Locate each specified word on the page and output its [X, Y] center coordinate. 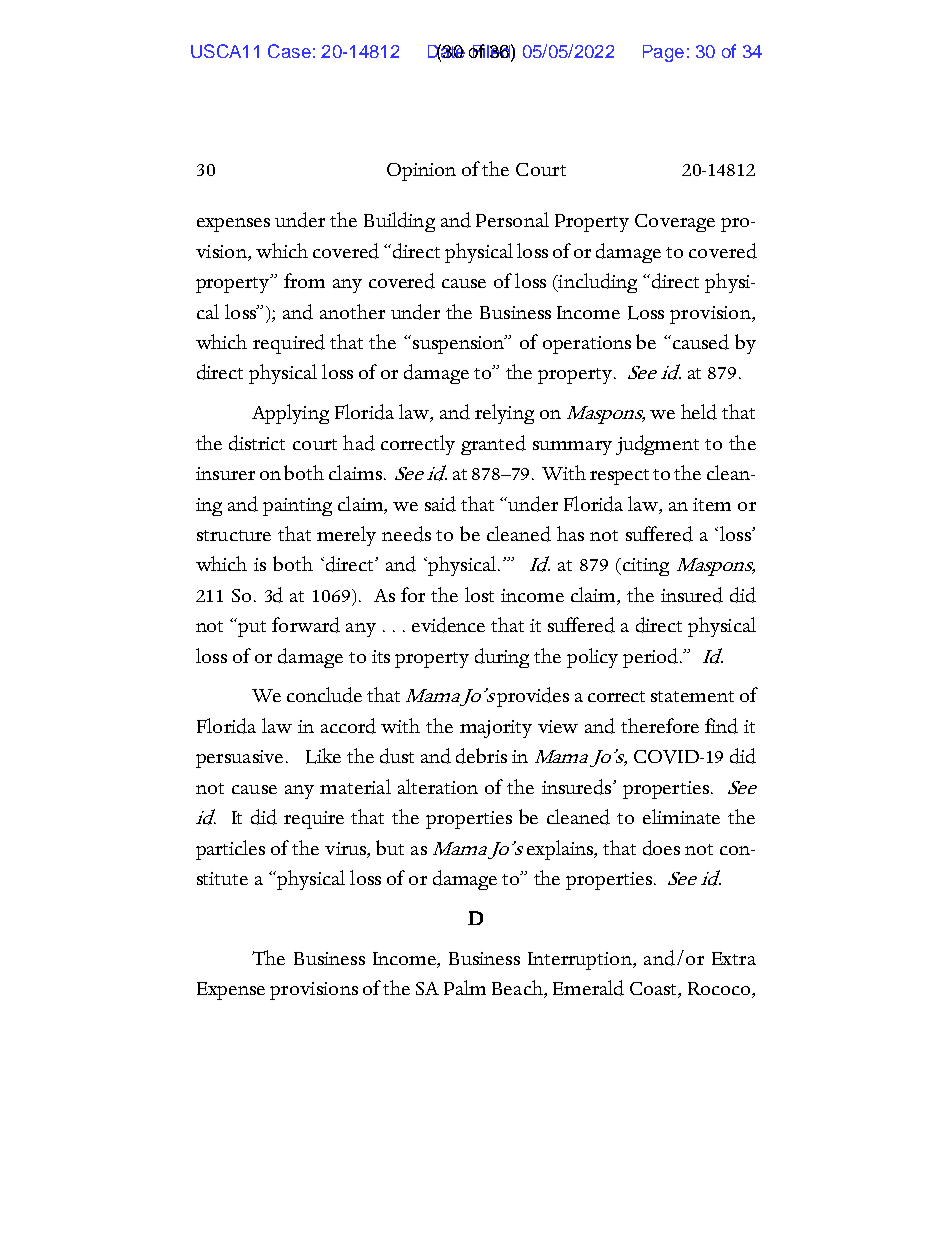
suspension [460, 344]
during [502, 658]
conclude [324, 695]
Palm [465, 987]
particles [230, 850]
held [699, 412]
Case [289, 51]
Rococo [720, 990]
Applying [290, 414]
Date [446, 52]
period [652, 658]
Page [663, 53]
